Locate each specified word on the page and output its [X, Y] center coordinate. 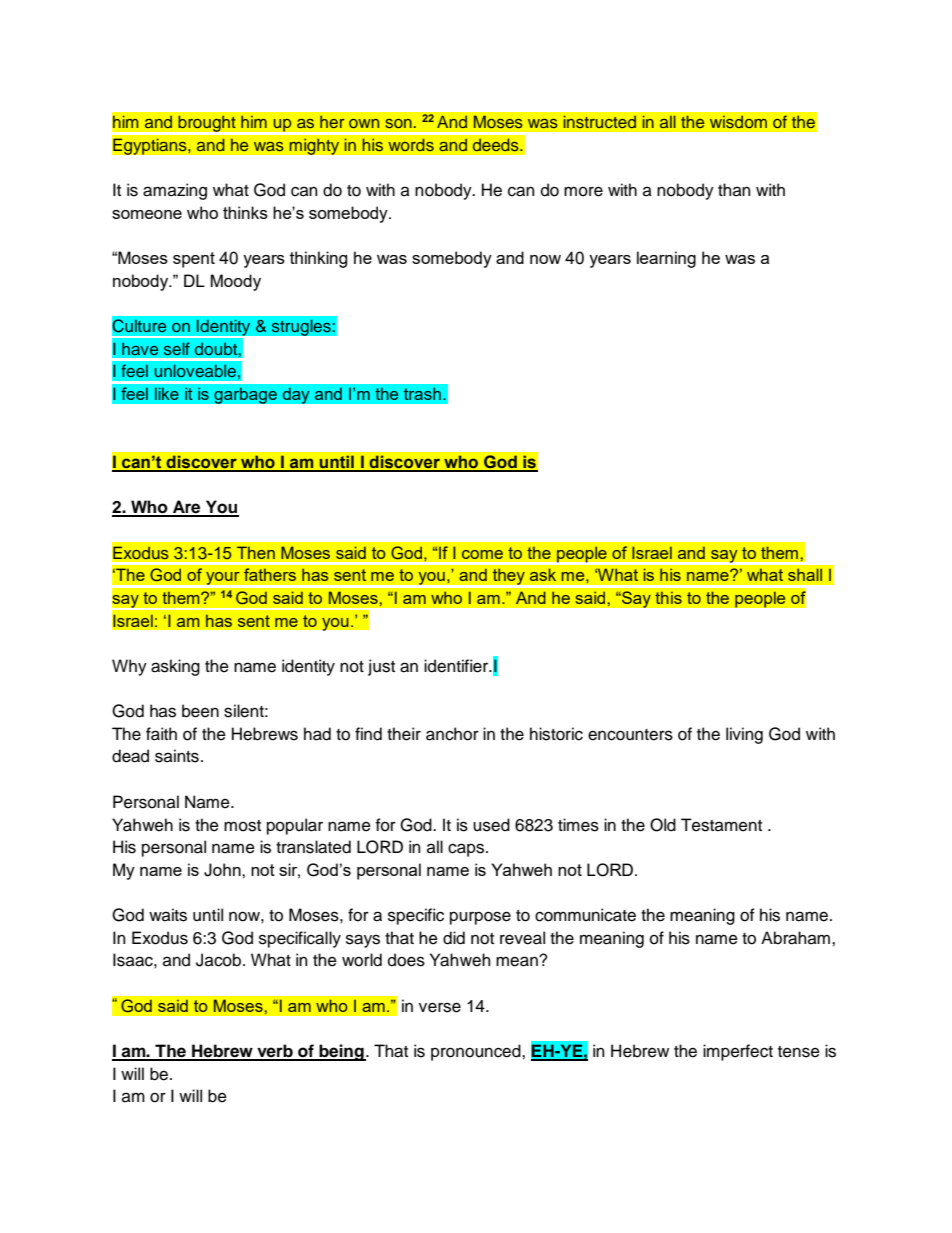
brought [207, 125]
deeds [496, 145]
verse [440, 1007]
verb [275, 1052]
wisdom [738, 122]
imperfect [738, 1052]
